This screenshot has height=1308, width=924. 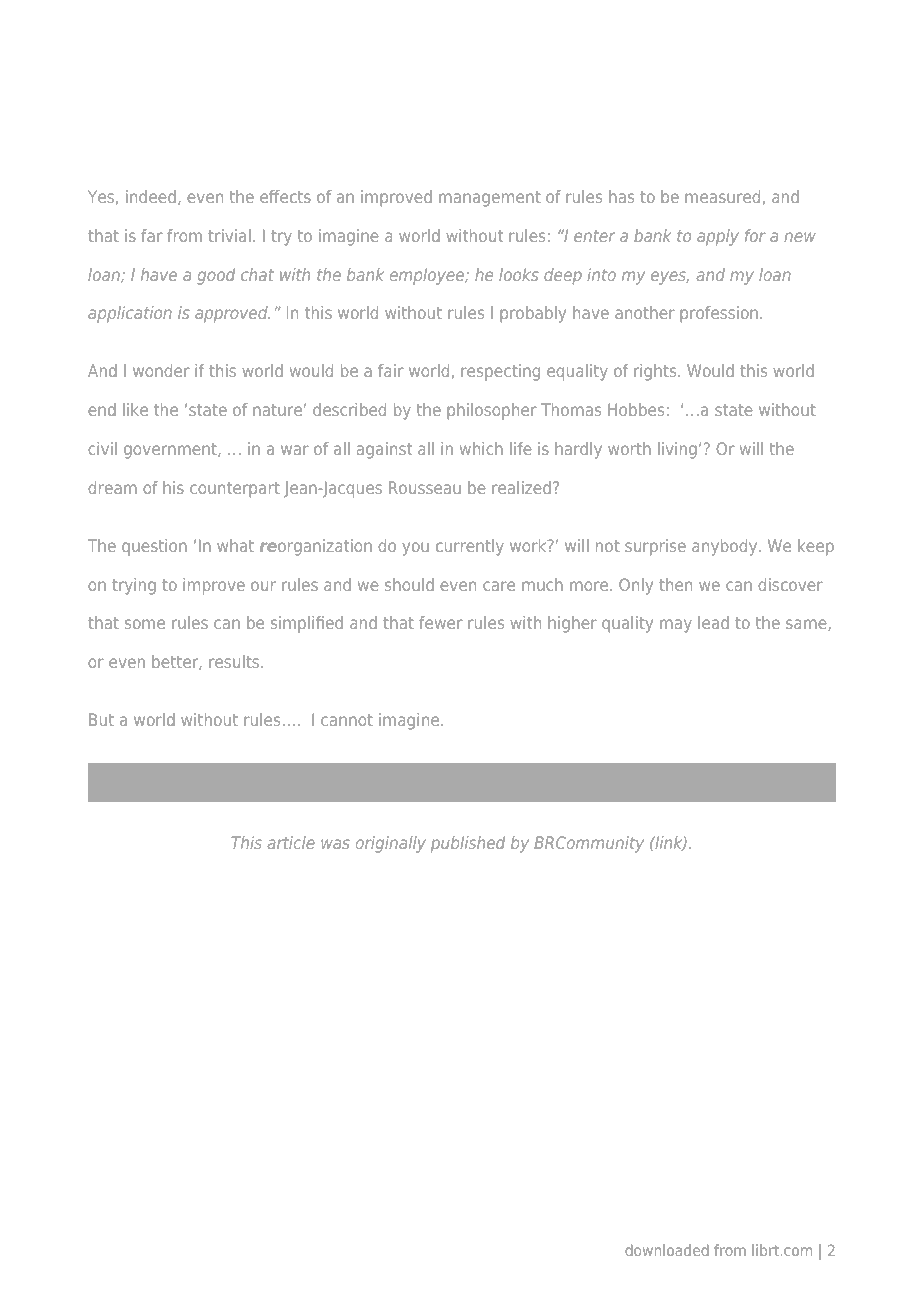 I want to click on apply, so click(x=718, y=237).
